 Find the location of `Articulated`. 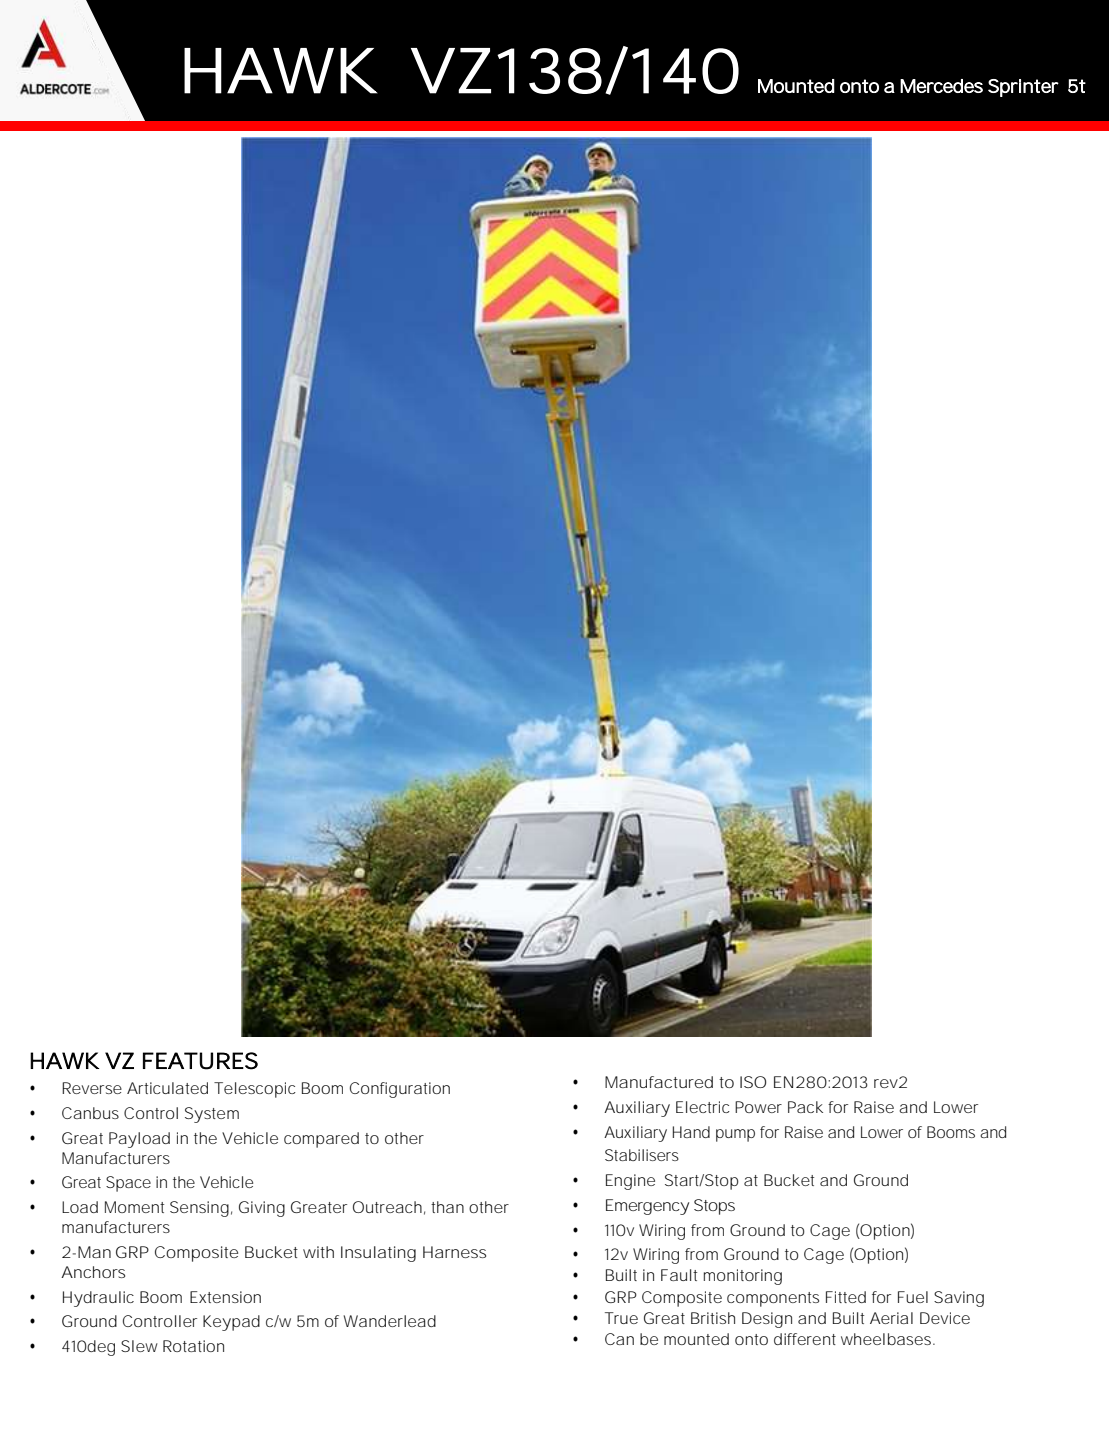

Articulated is located at coordinates (167, 1088).
